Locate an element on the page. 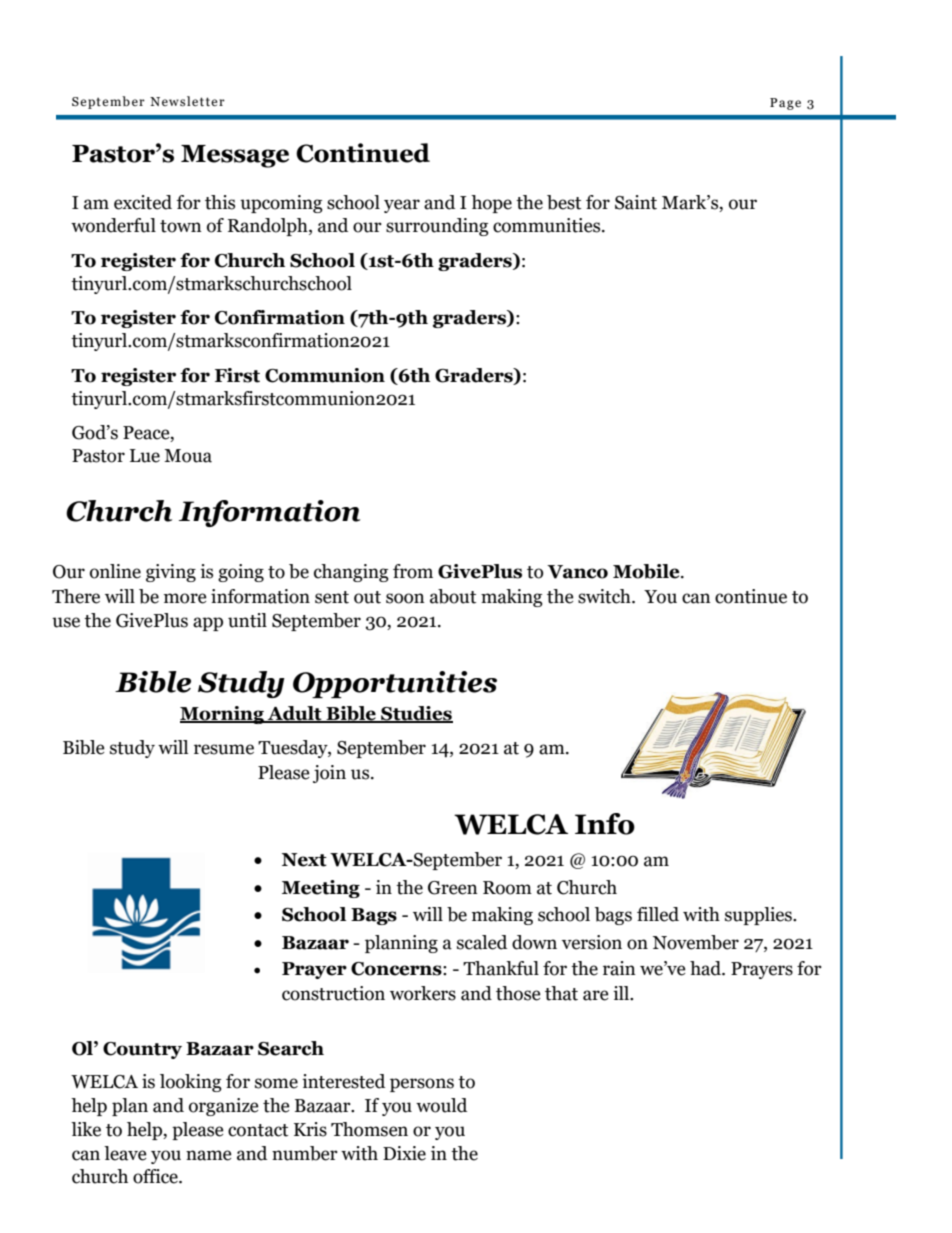 Image resolution: width=952 pixels, height=1233 pixels. filled is located at coordinates (658, 914).
